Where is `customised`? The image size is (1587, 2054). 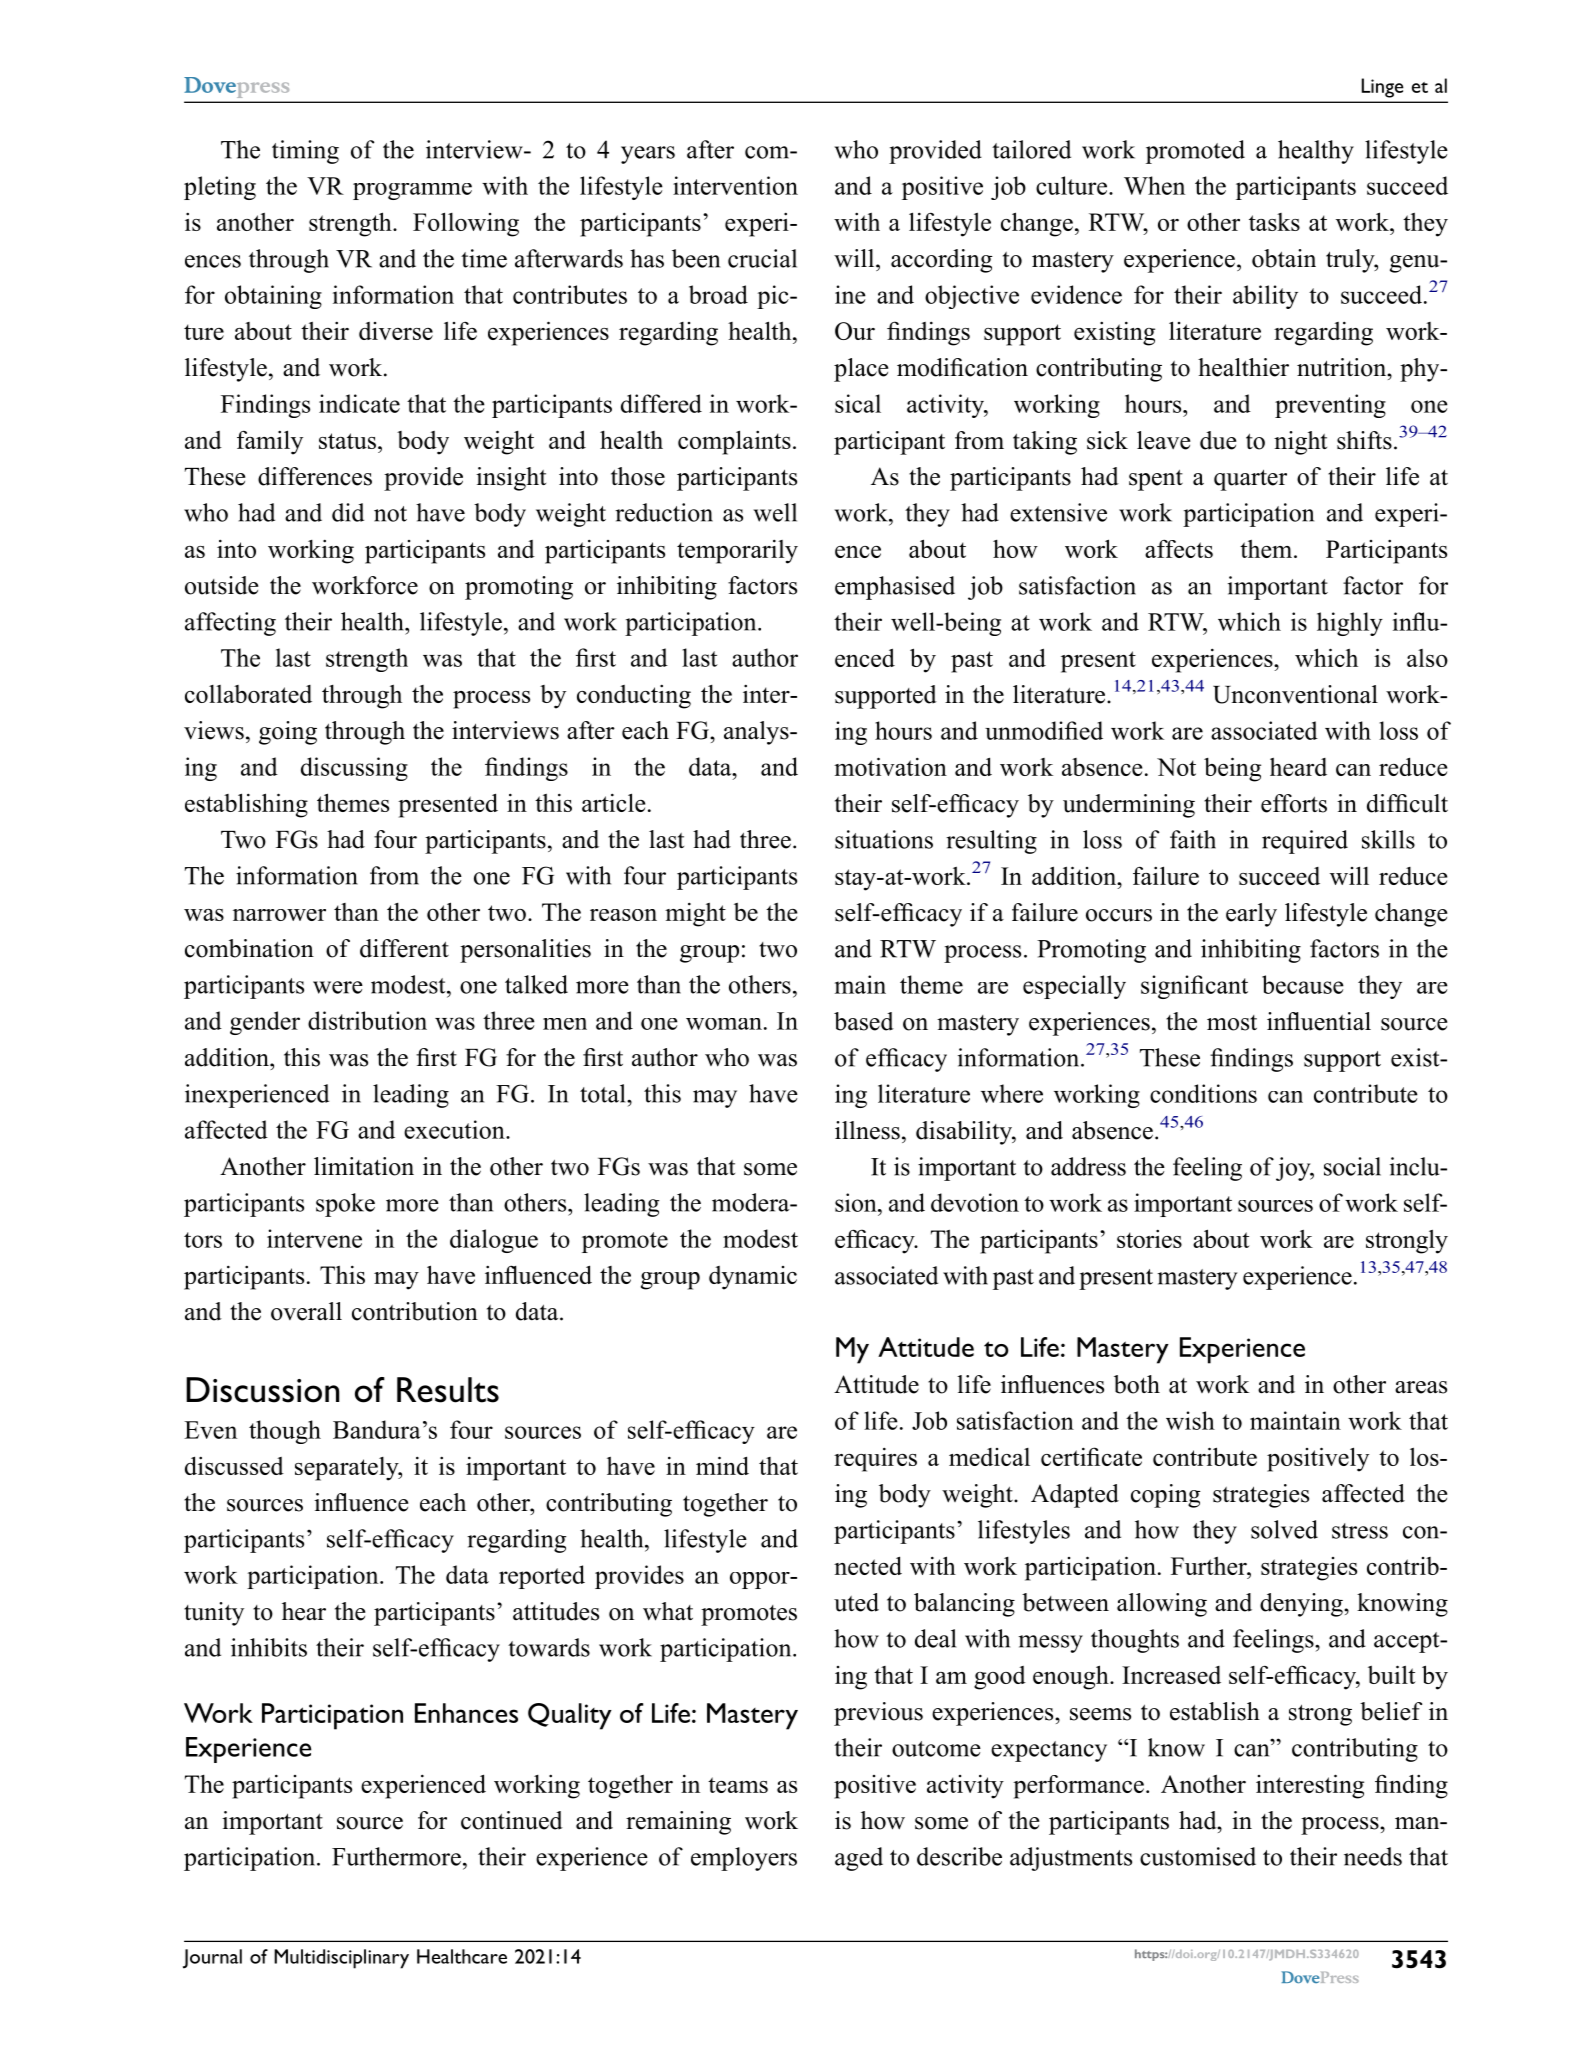 customised is located at coordinates (1198, 1856).
